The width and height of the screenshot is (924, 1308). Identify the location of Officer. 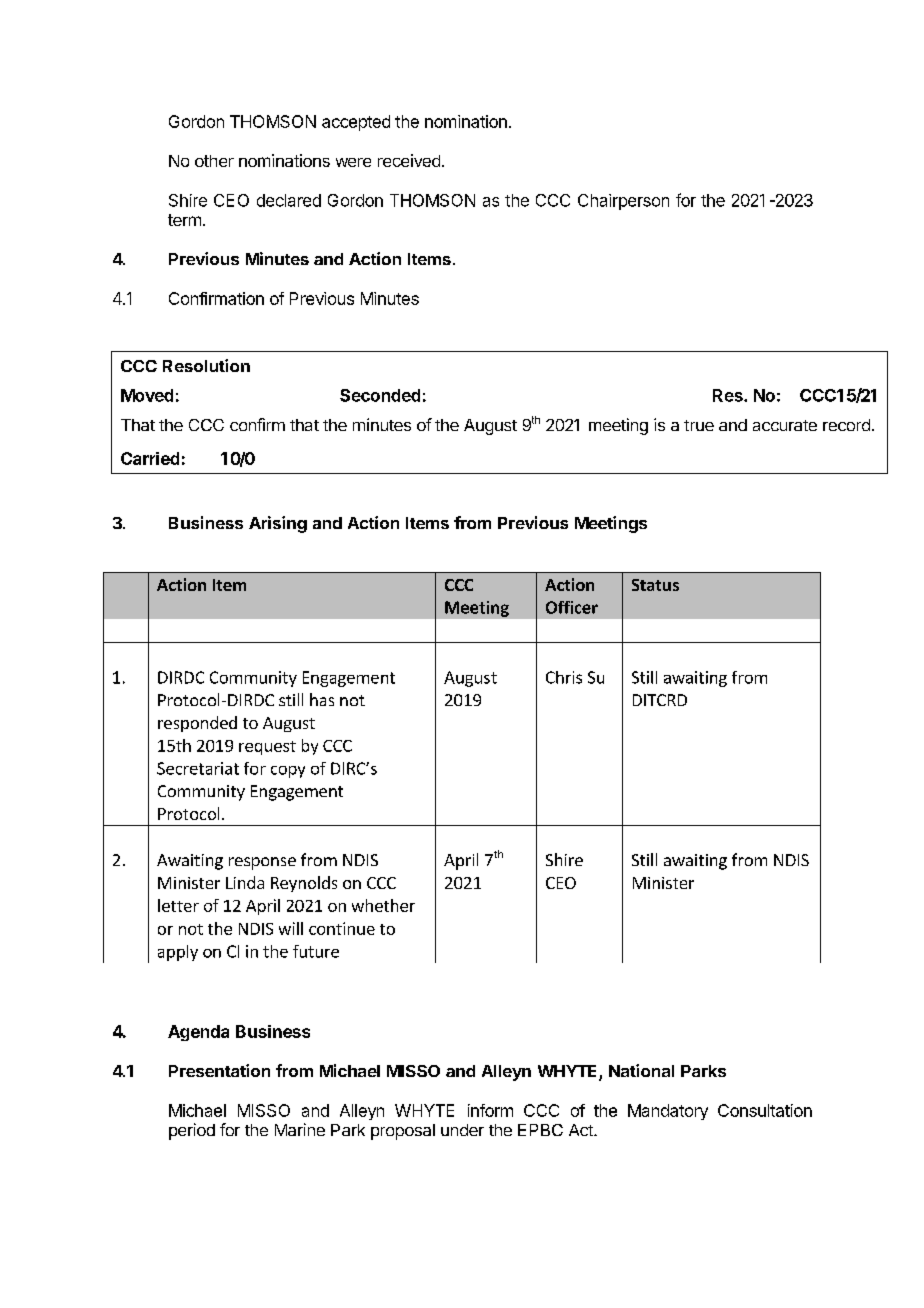
(572, 607).
